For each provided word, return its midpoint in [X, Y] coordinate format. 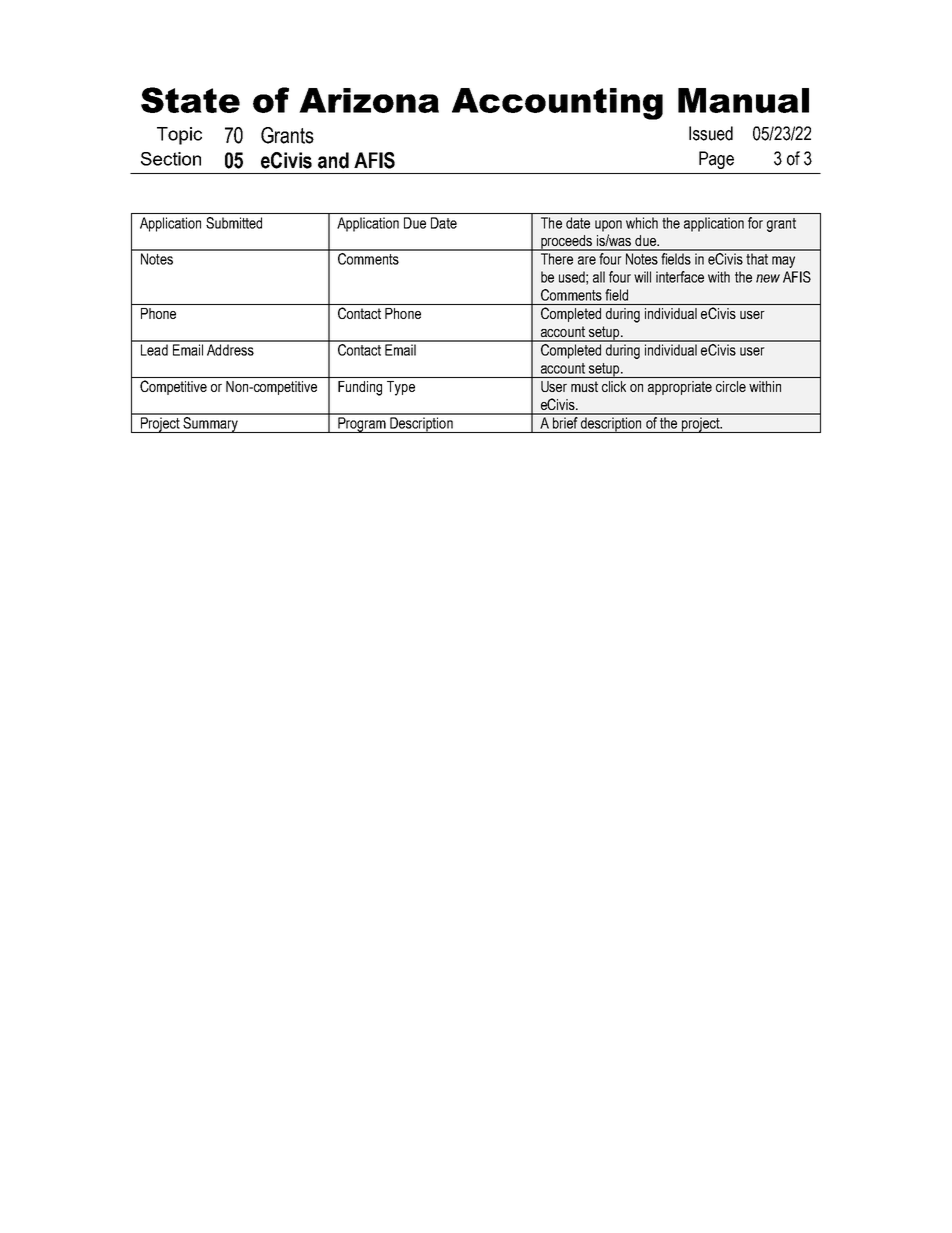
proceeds [567, 243]
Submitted [234, 223]
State [190, 100]
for [755, 223]
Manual [743, 100]
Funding [360, 388]
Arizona [369, 100]
